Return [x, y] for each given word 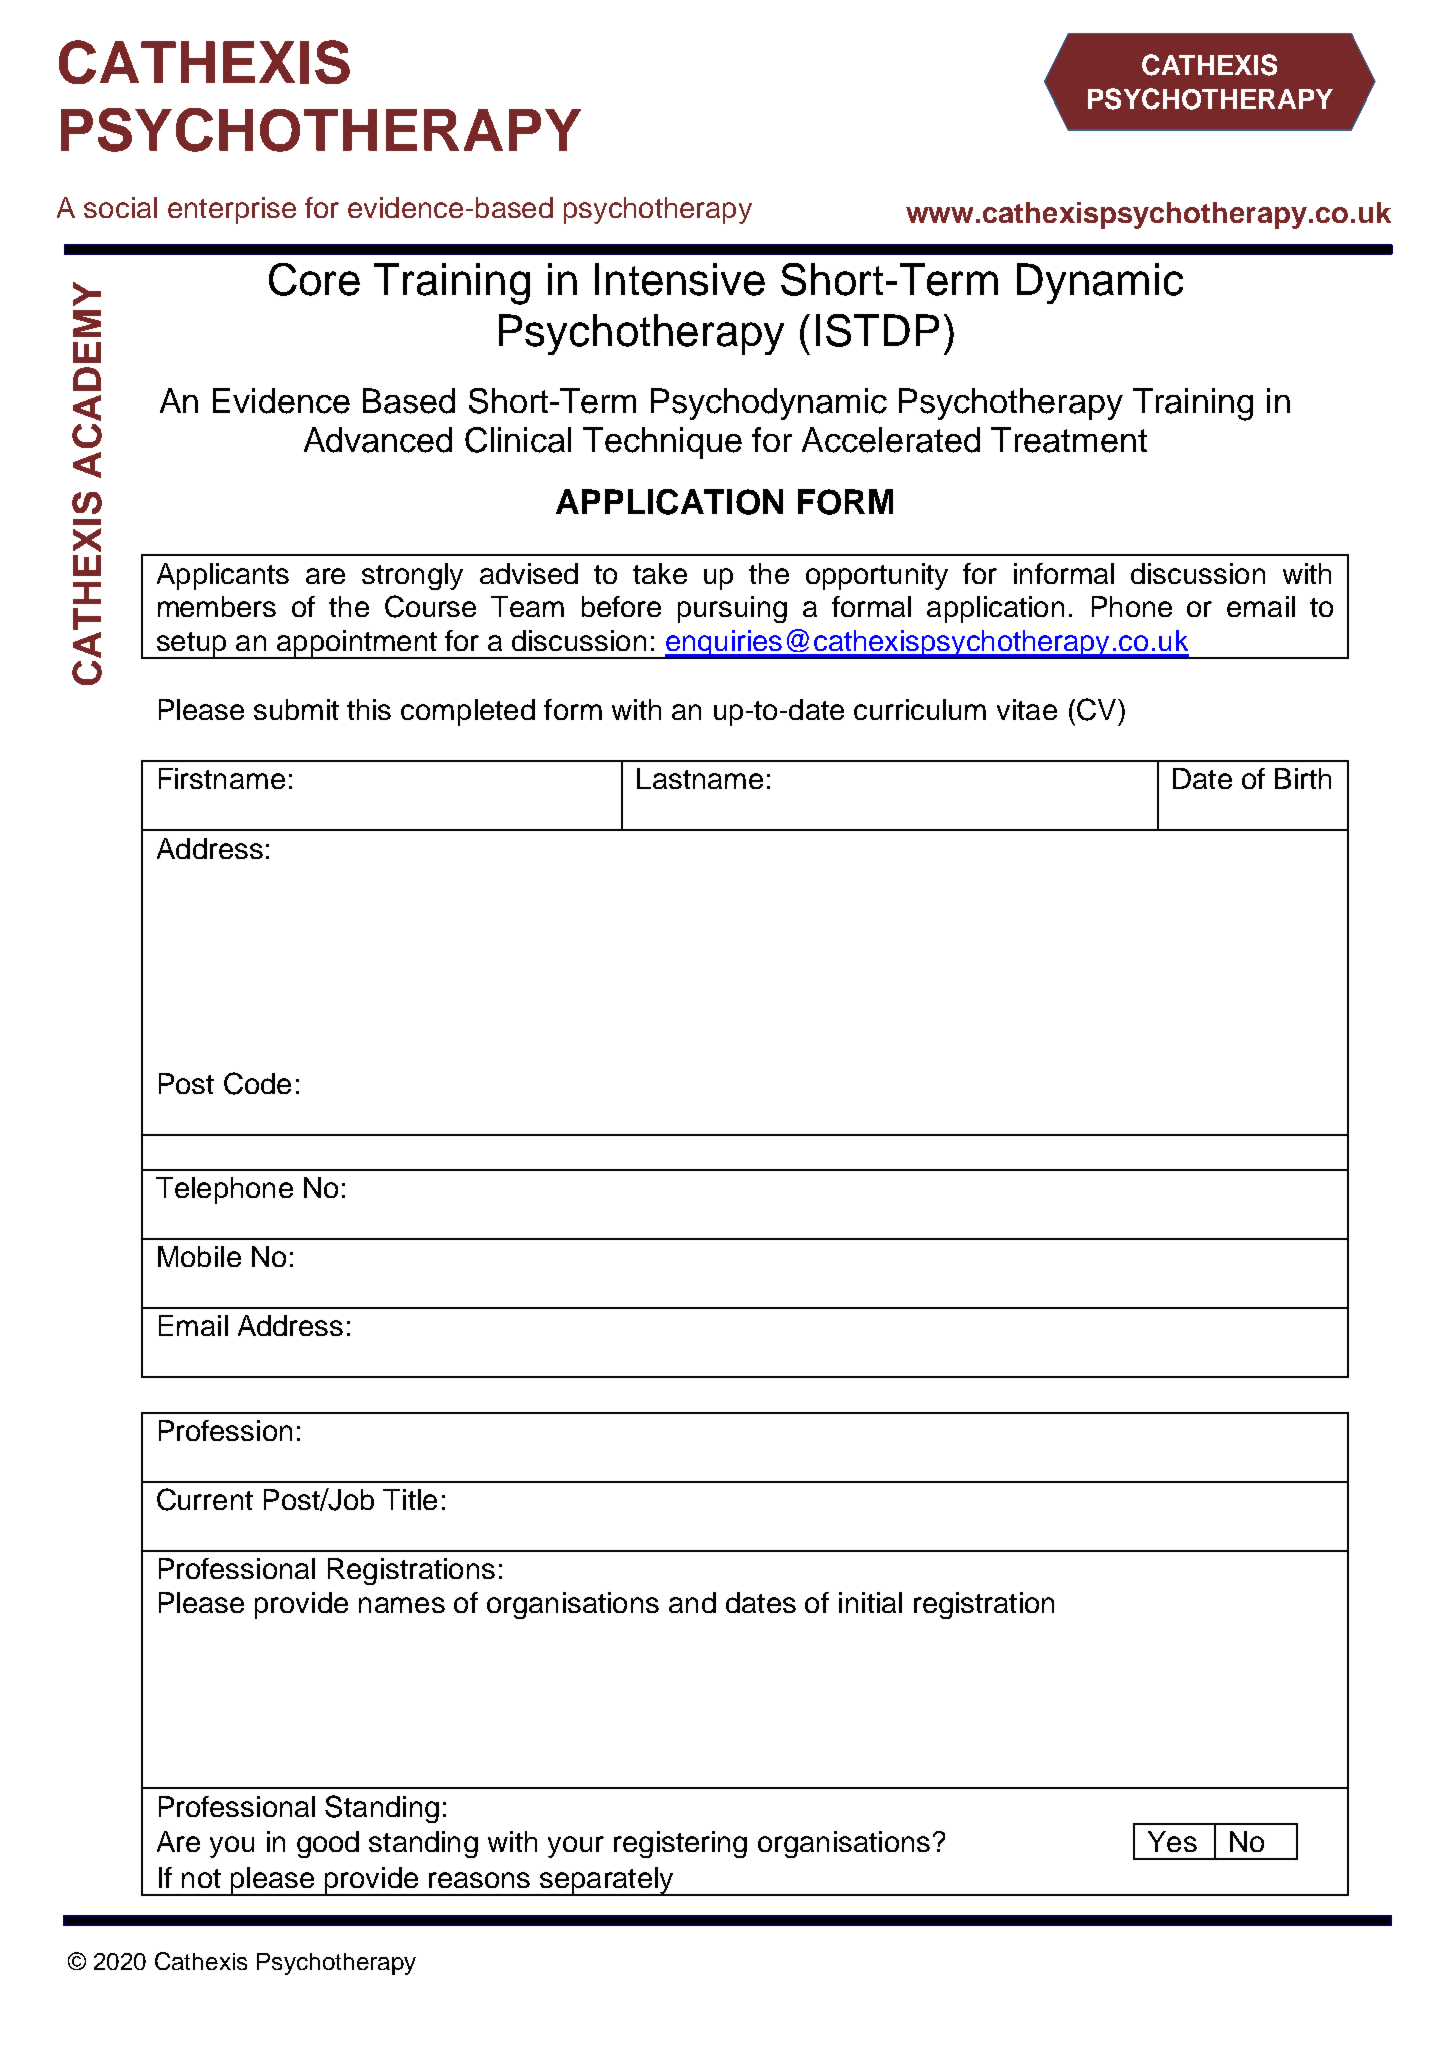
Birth [1303, 778]
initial [870, 1602]
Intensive [680, 279]
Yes [1172, 1841]
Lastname [700, 778]
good [328, 1844]
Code [257, 1083]
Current [205, 1499]
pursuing [732, 609]
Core [314, 279]
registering [680, 1844]
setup [191, 645]
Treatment [1069, 440]
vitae [1027, 709]
